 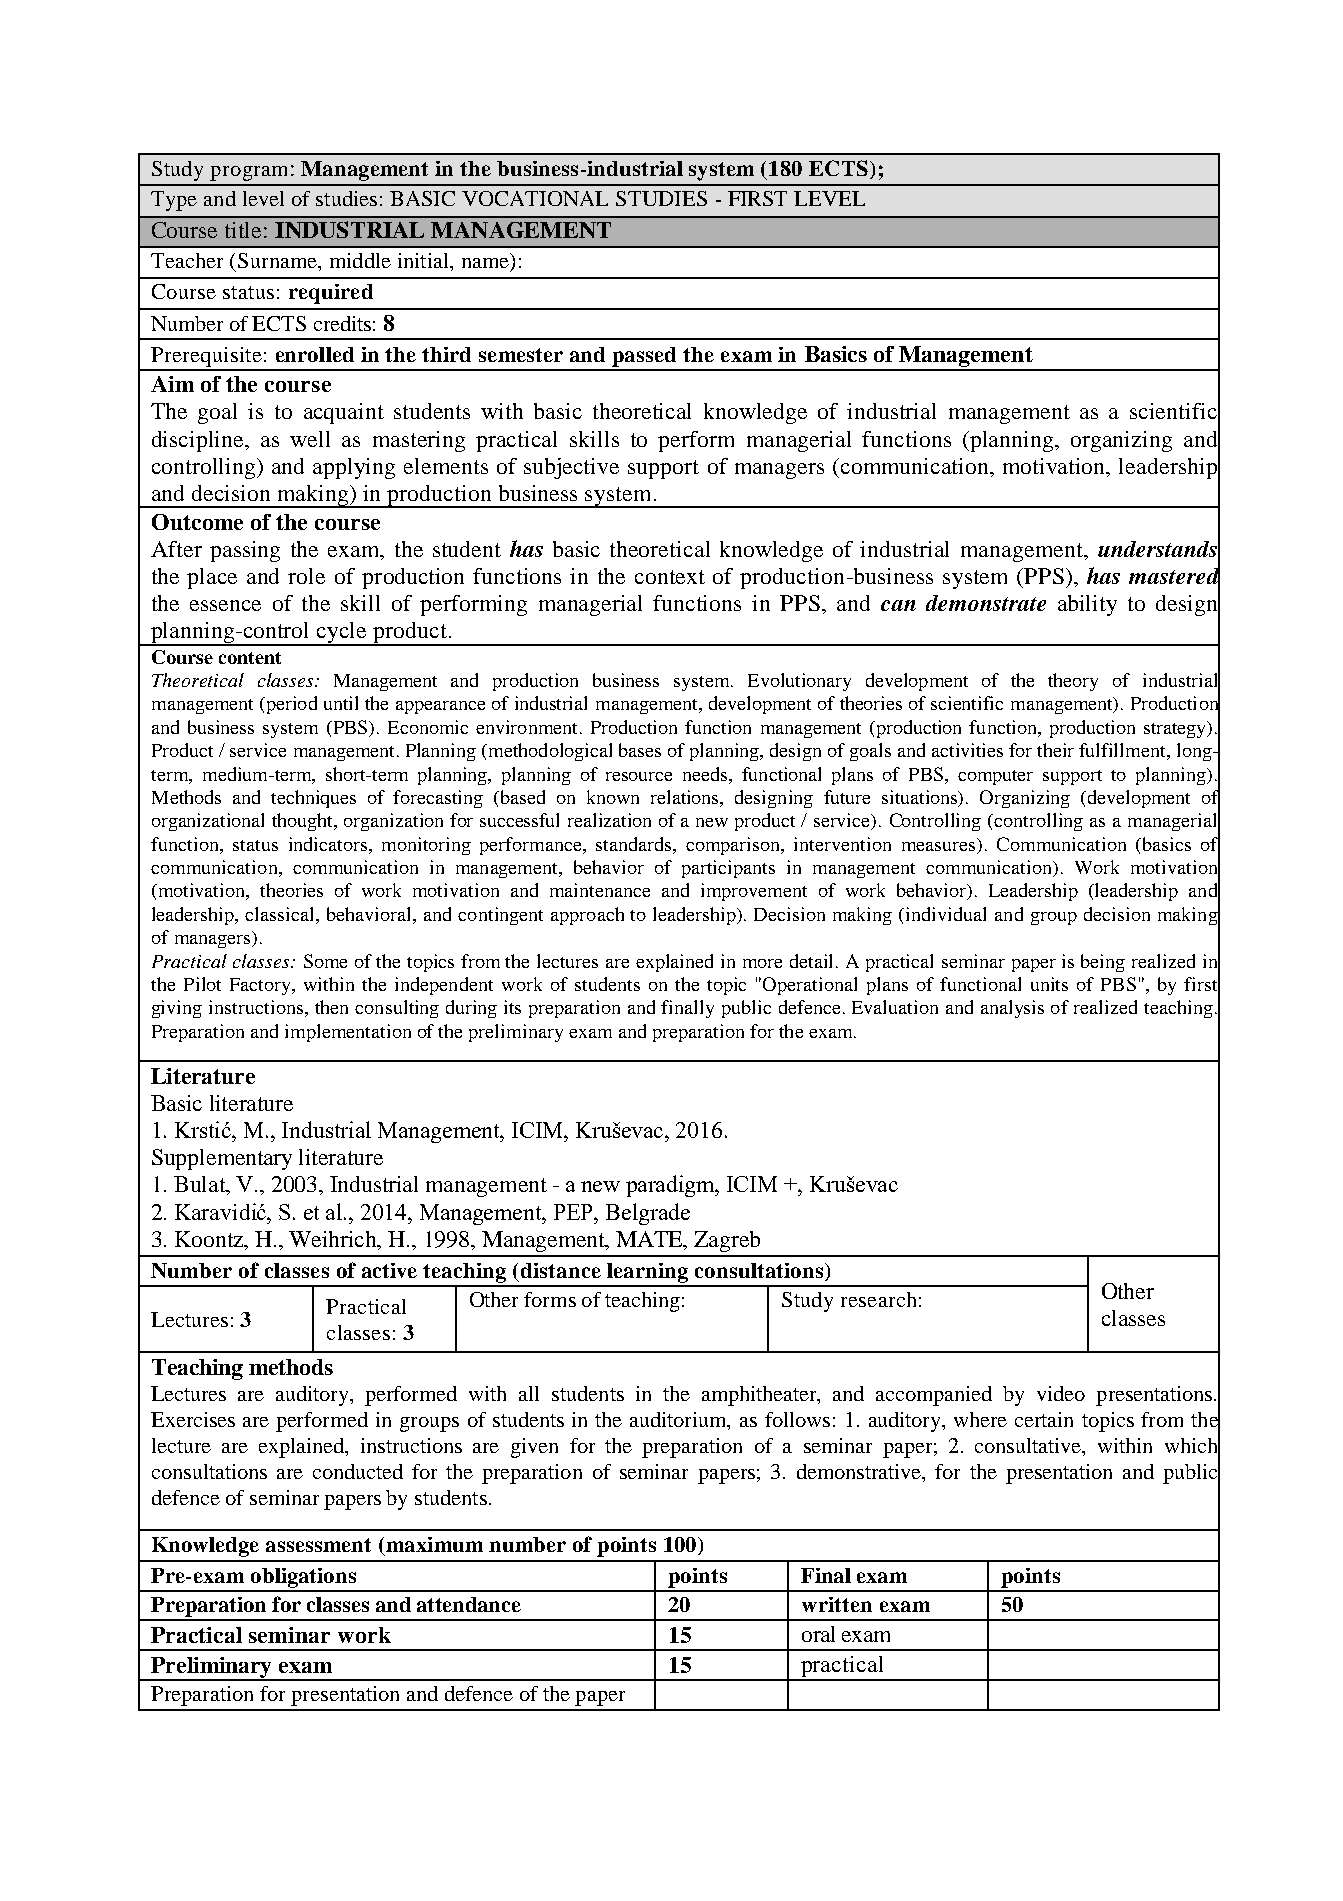 I want to click on paradigm, so click(x=672, y=1186).
